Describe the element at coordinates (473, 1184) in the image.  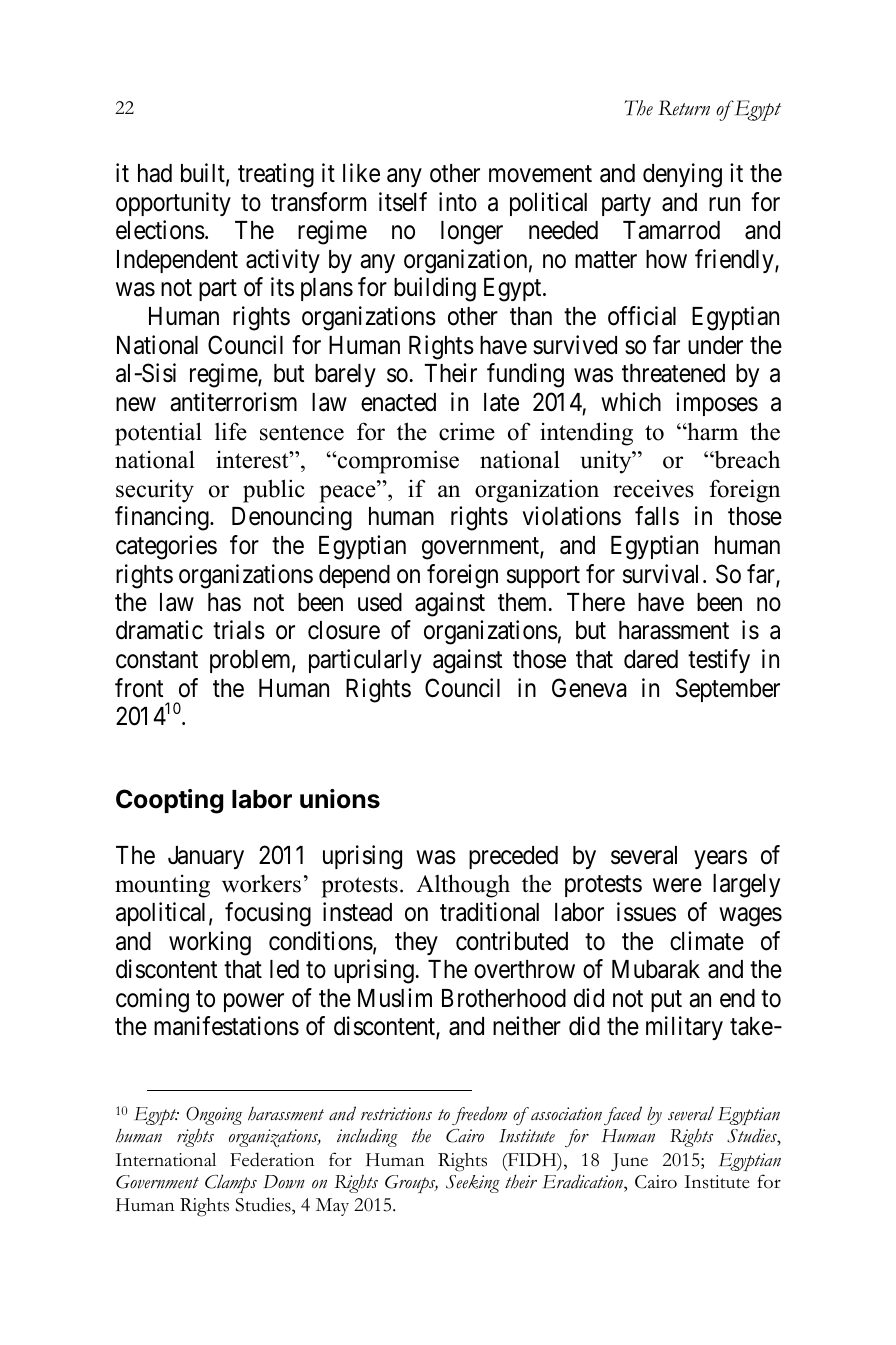
I see `Seeking` at that location.
